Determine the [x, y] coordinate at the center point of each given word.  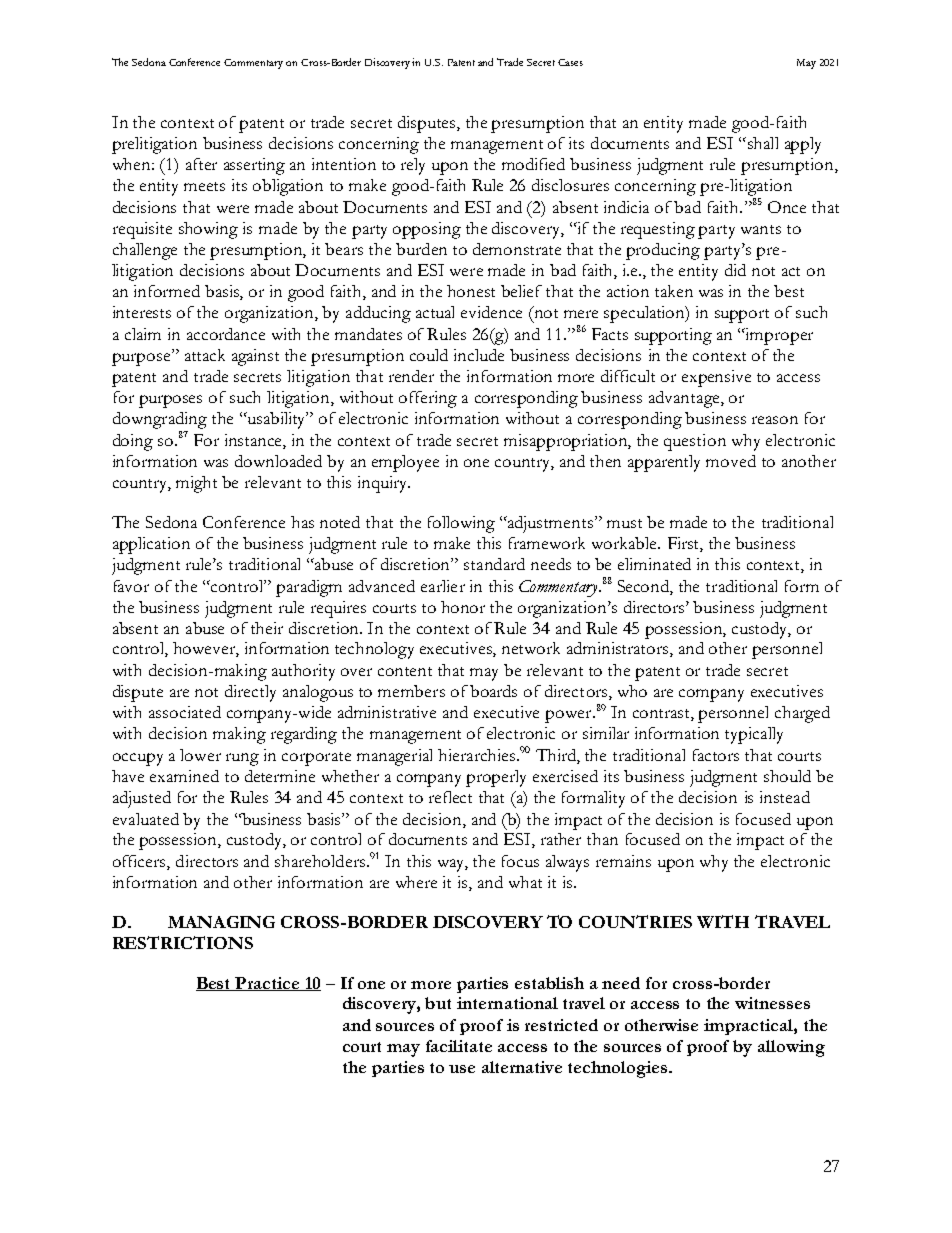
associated [185, 712]
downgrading [160, 422]
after [201, 164]
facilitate [459, 1046]
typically [754, 735]
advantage [685, 399]
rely [413, 166]
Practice [268, 984]
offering [428, 399]
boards [493, 691]
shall [761, 143]
